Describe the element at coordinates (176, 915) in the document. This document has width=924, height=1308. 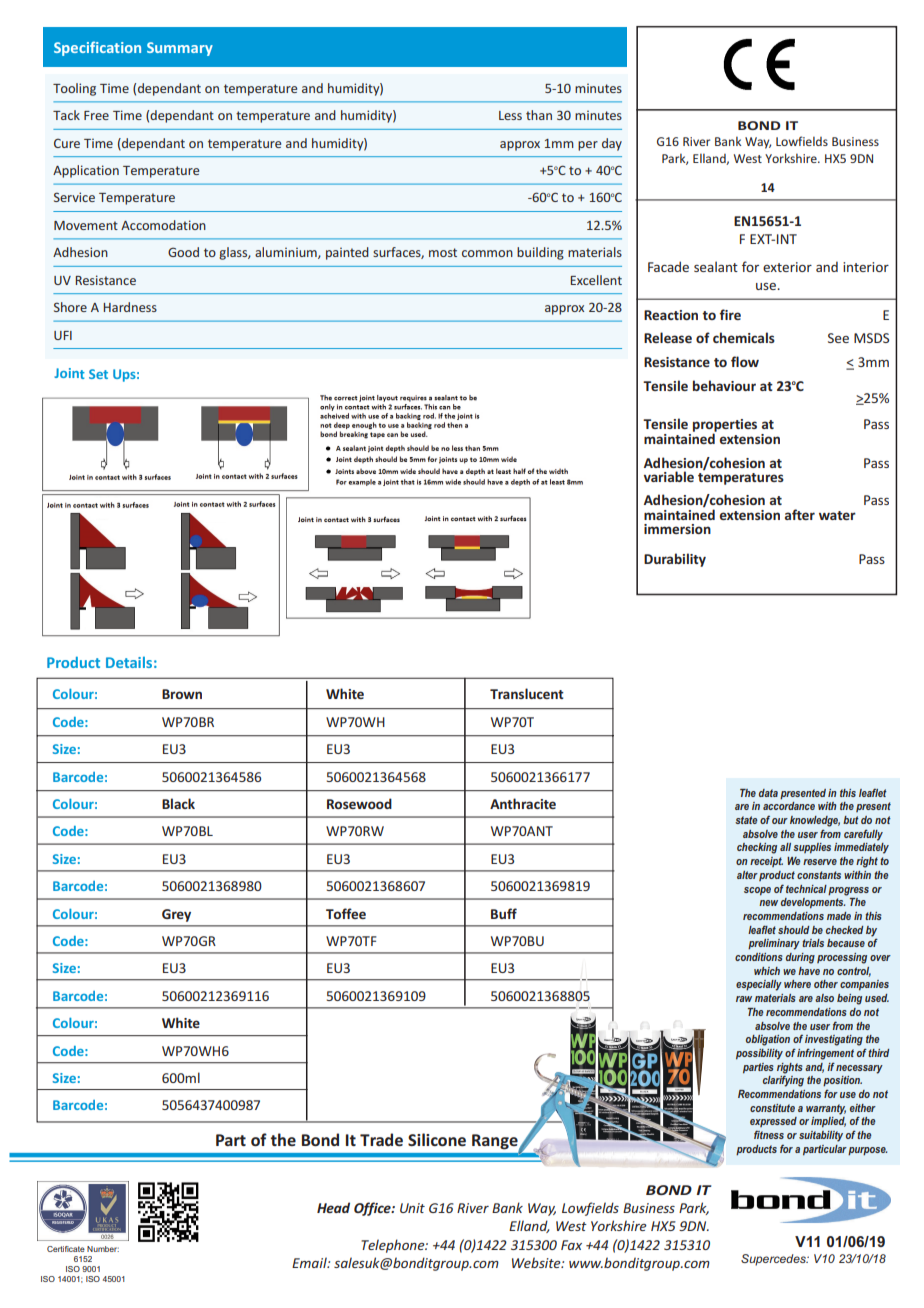
I see `Grey` at that location.
